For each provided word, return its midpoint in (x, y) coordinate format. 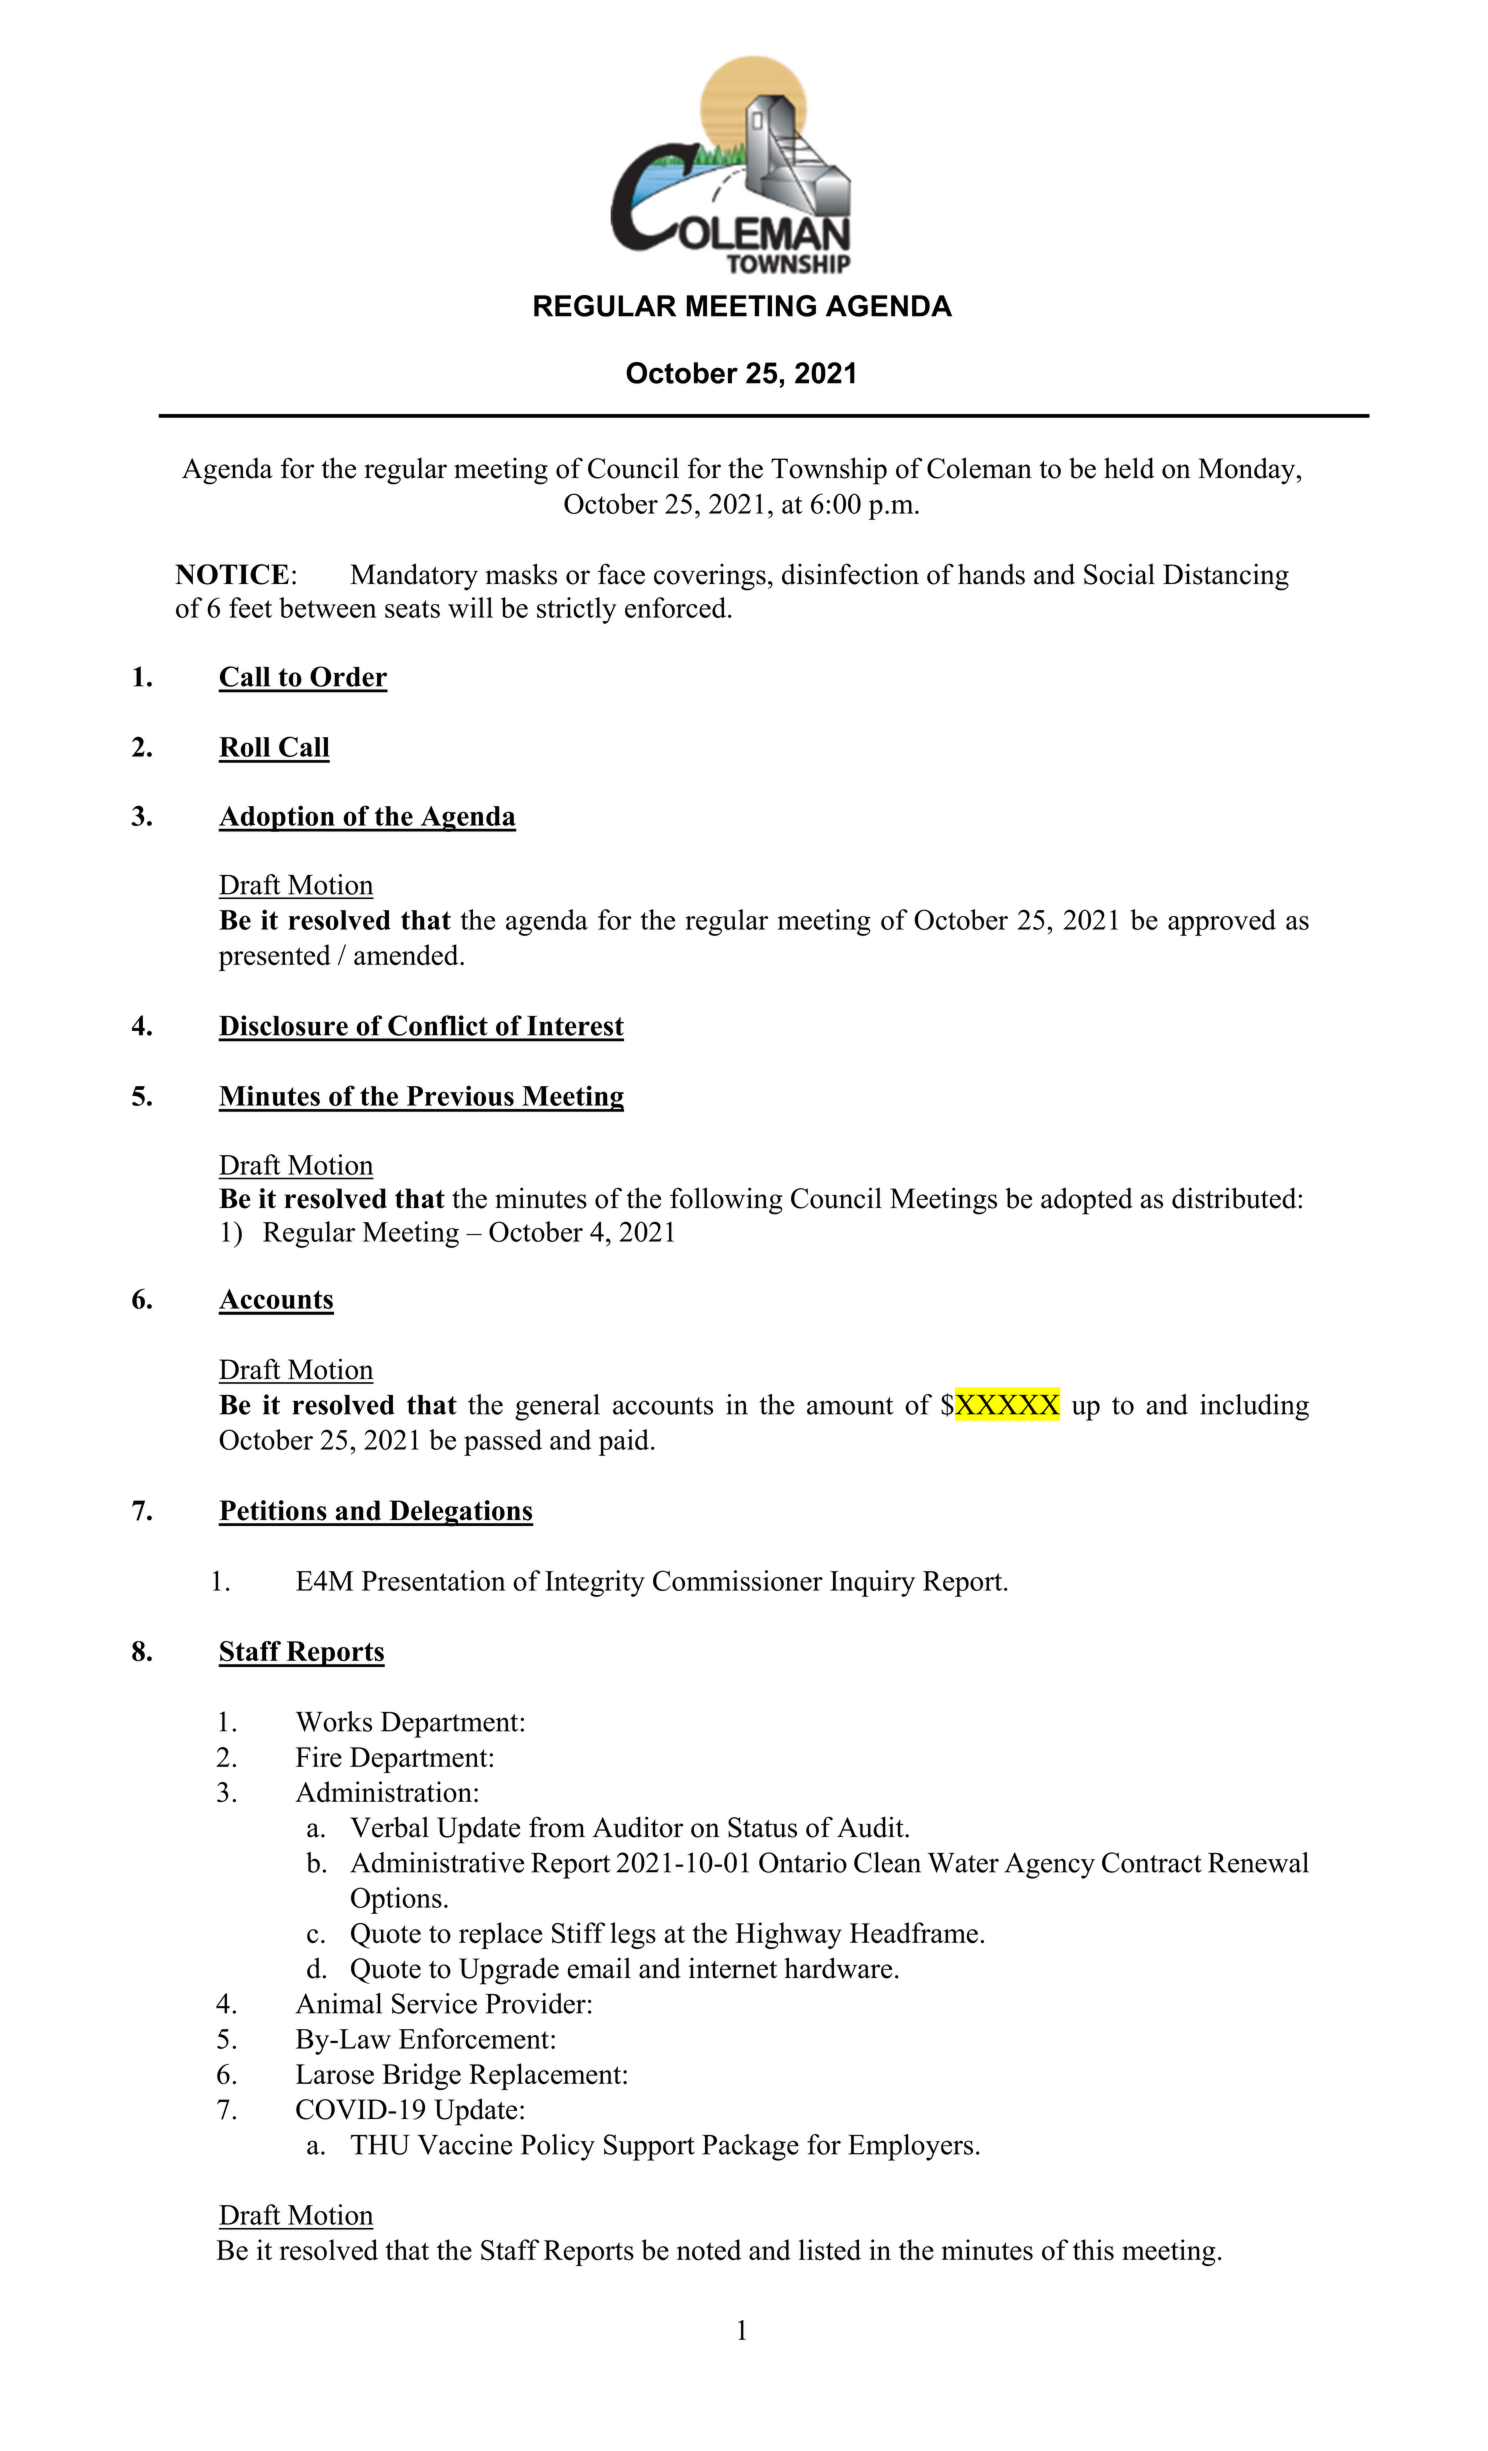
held (1129, 468)
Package (750, 2147)
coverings (710, 577)
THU (380, 2144)
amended (407, 954)
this (1093, 2250)
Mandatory (414, 577)
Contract (1152, 1862)
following (726, 1201)
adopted (1087, 1201)
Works (334, 1721)
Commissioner (738, 1580)
